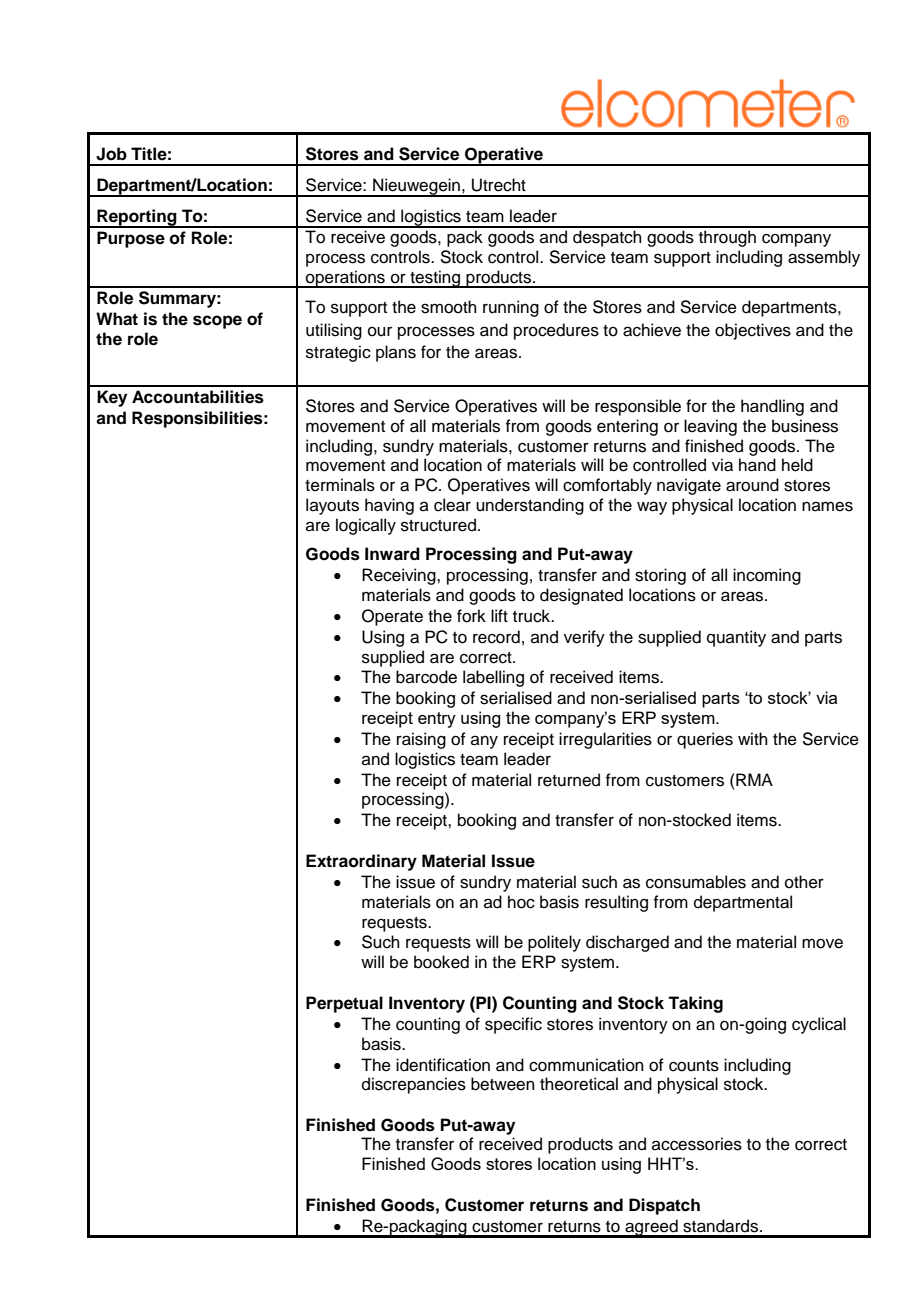  Describe the element at coordinates (137, 218) in the page. I see `Reporting` at that location.
